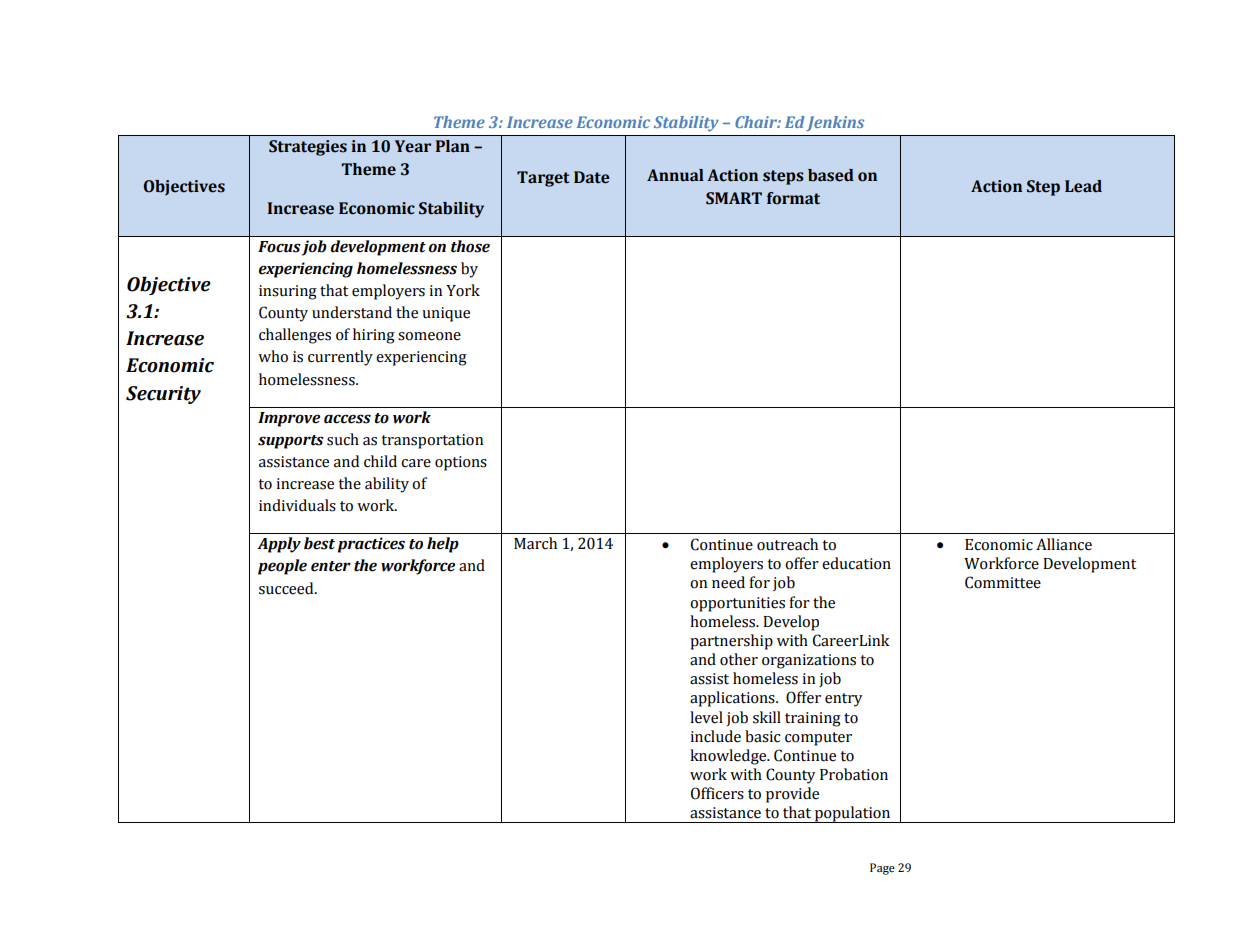 The width and height of the page is (1233, 952). I want to click on Alliance, so click(1064, 544).
